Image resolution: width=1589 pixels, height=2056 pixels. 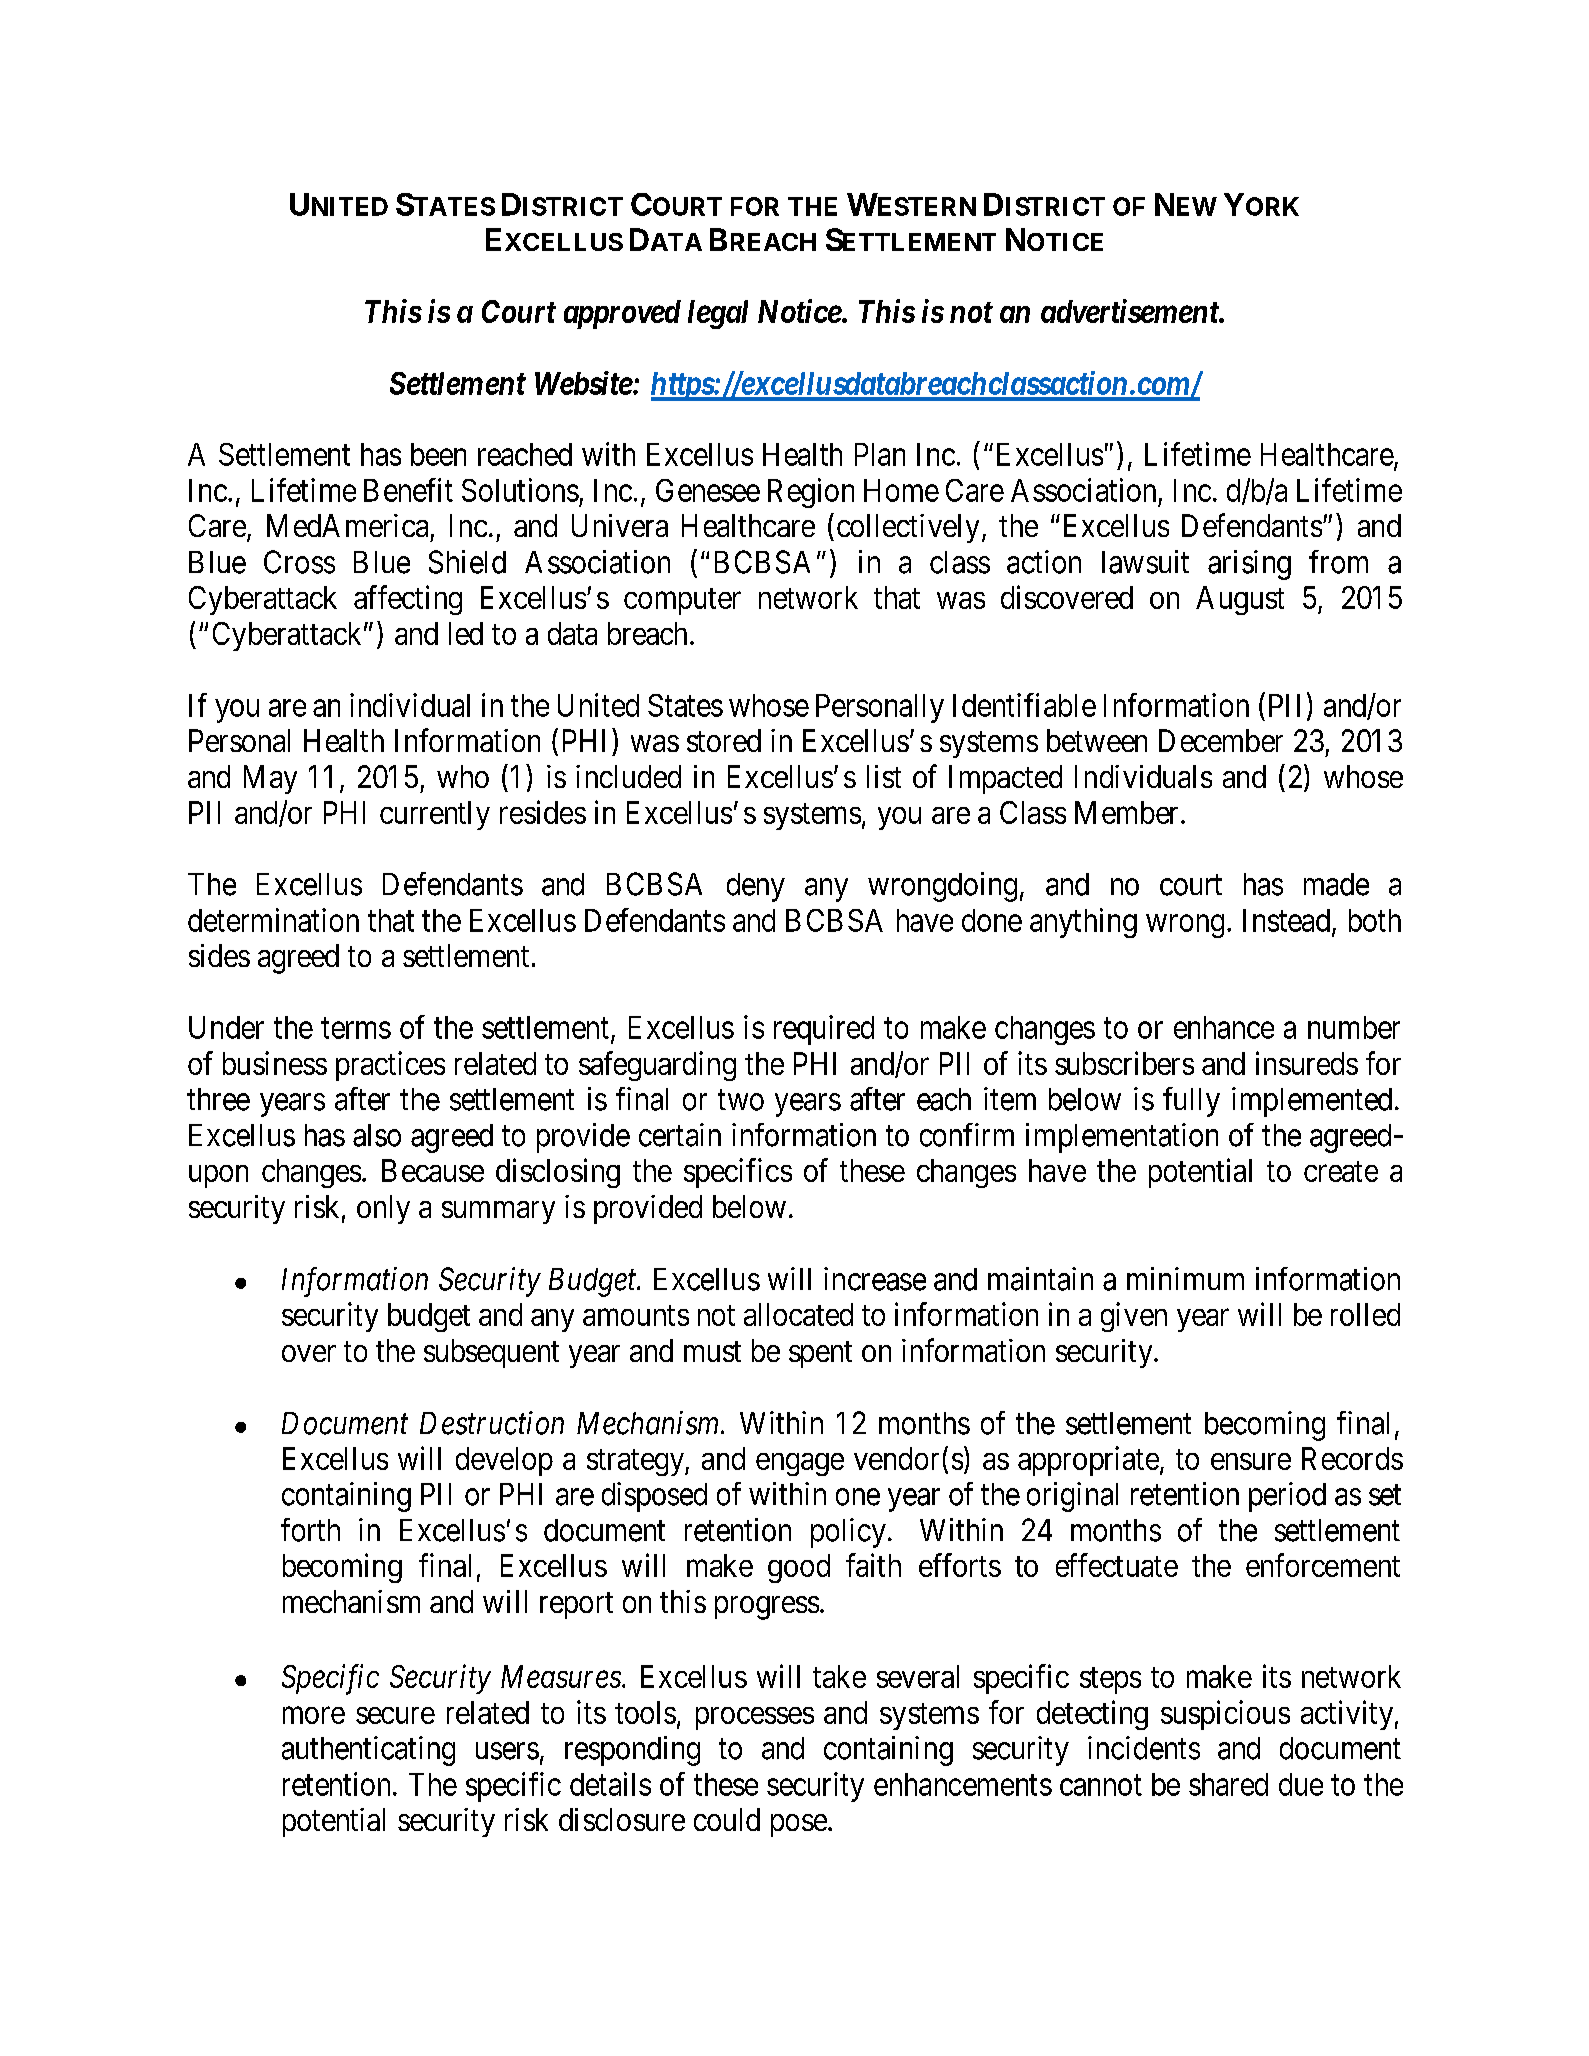 I want to click on authenticating, so click(x=368, y=1751).
